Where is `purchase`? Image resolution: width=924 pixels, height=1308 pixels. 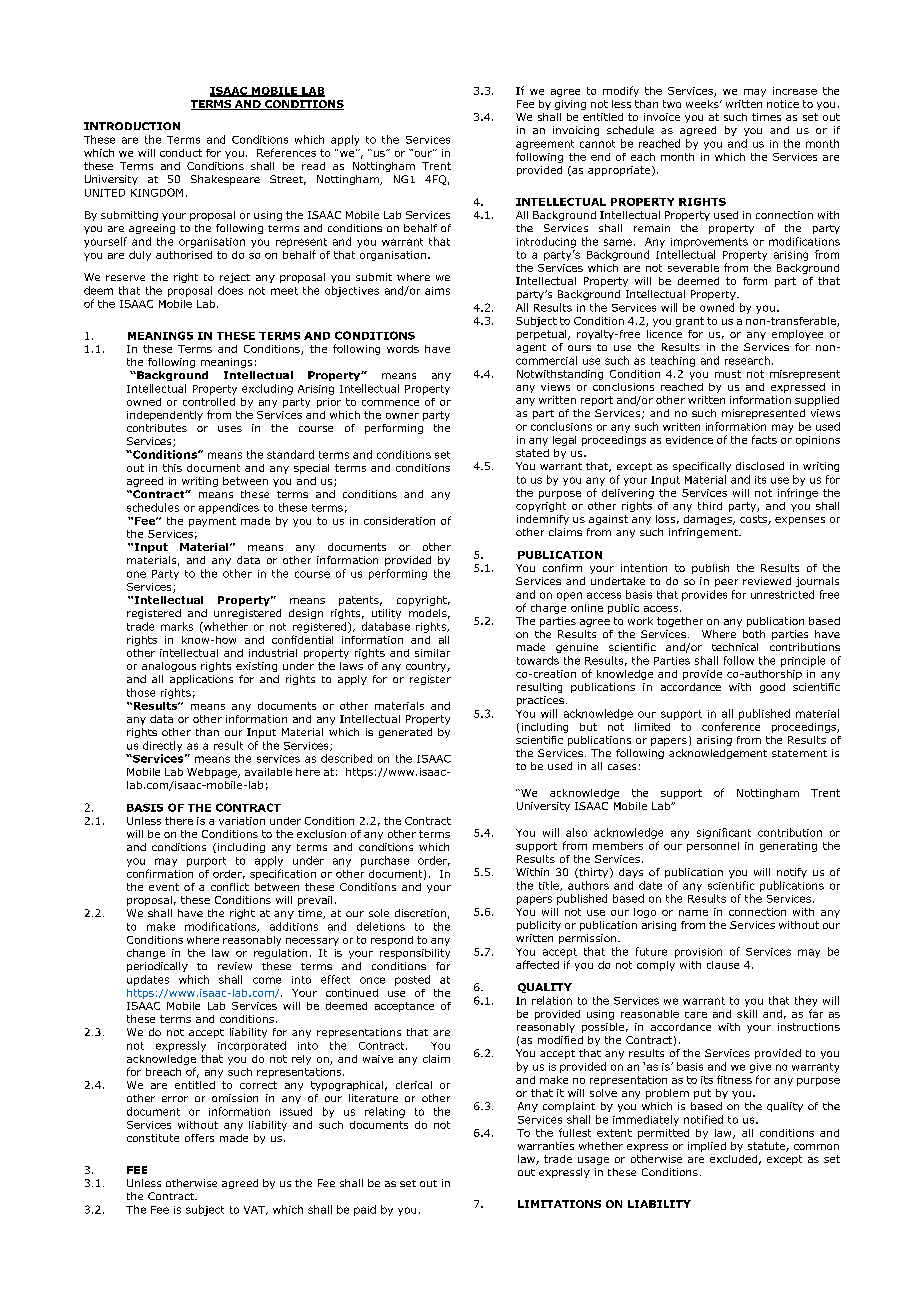 purchase is located at coordinates (385, 861).
